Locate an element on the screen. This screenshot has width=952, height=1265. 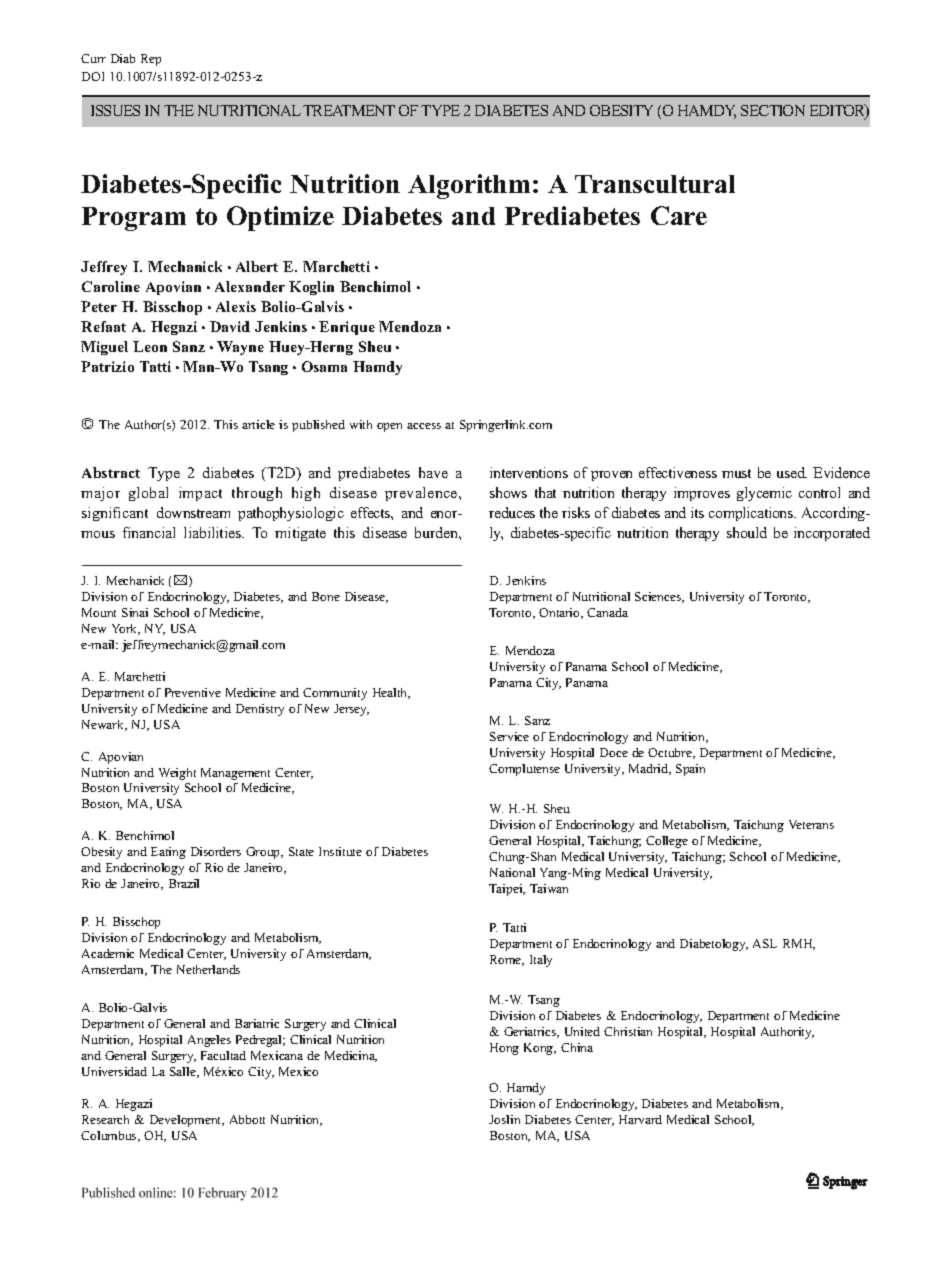
should is located at coordinates (747, 532).
